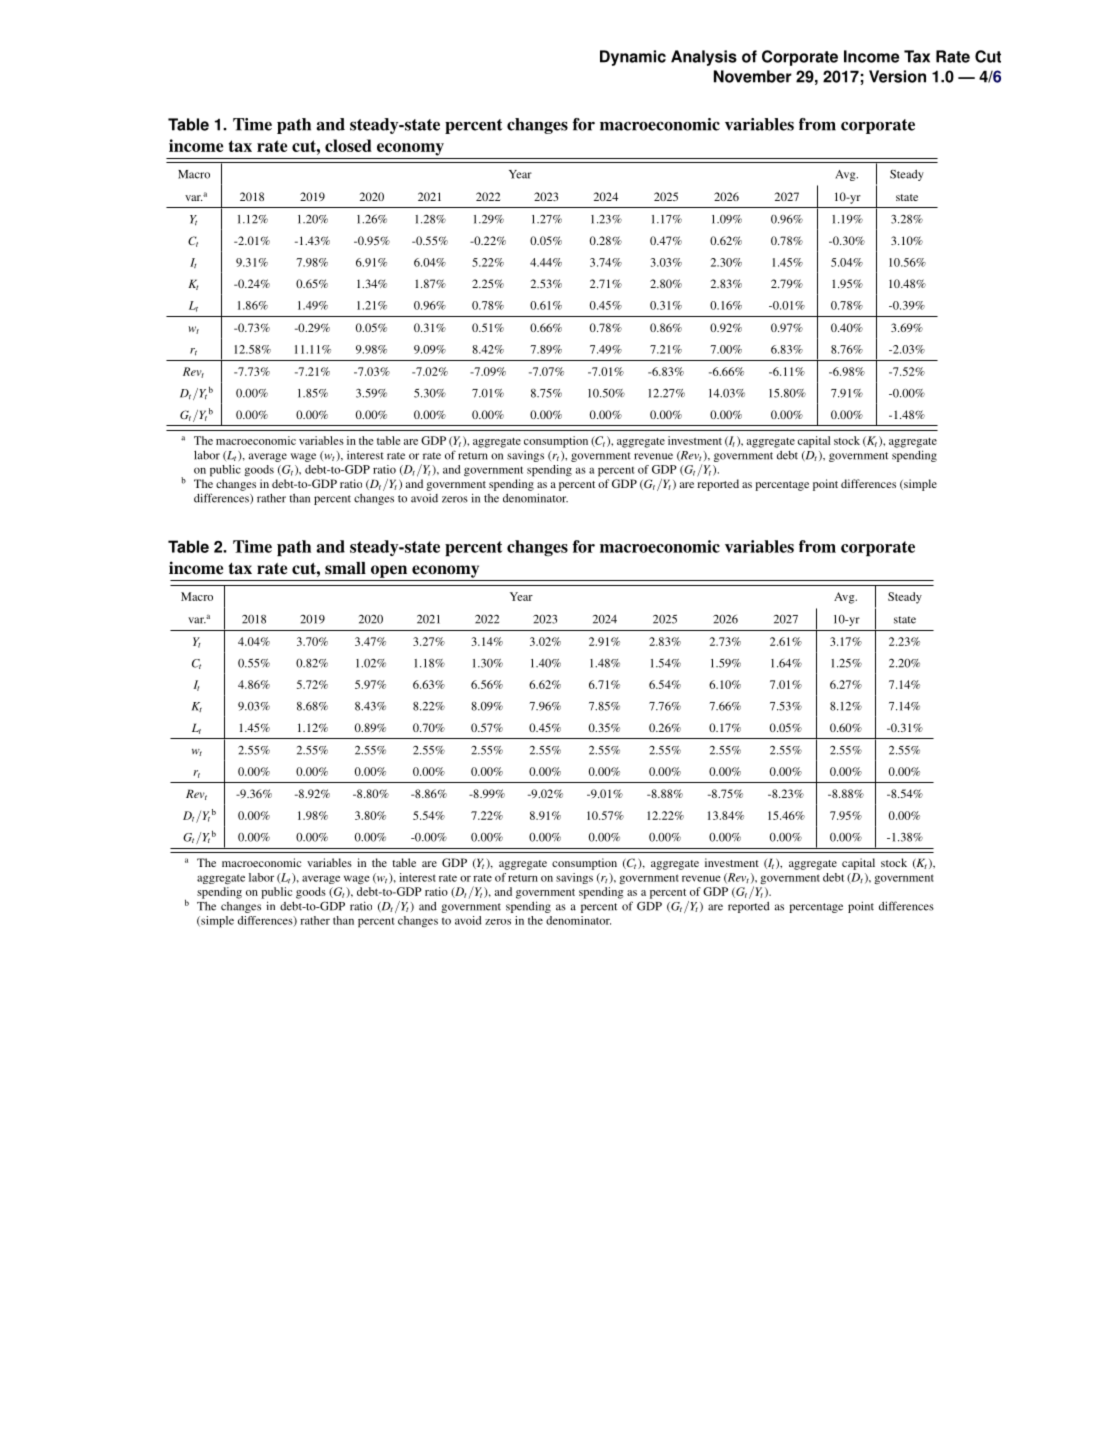 The image size is (1104, 1429). What do you see at coordinates (633, 58) in the document?
I see `Dynamic` at bounding box center [633, 58].
